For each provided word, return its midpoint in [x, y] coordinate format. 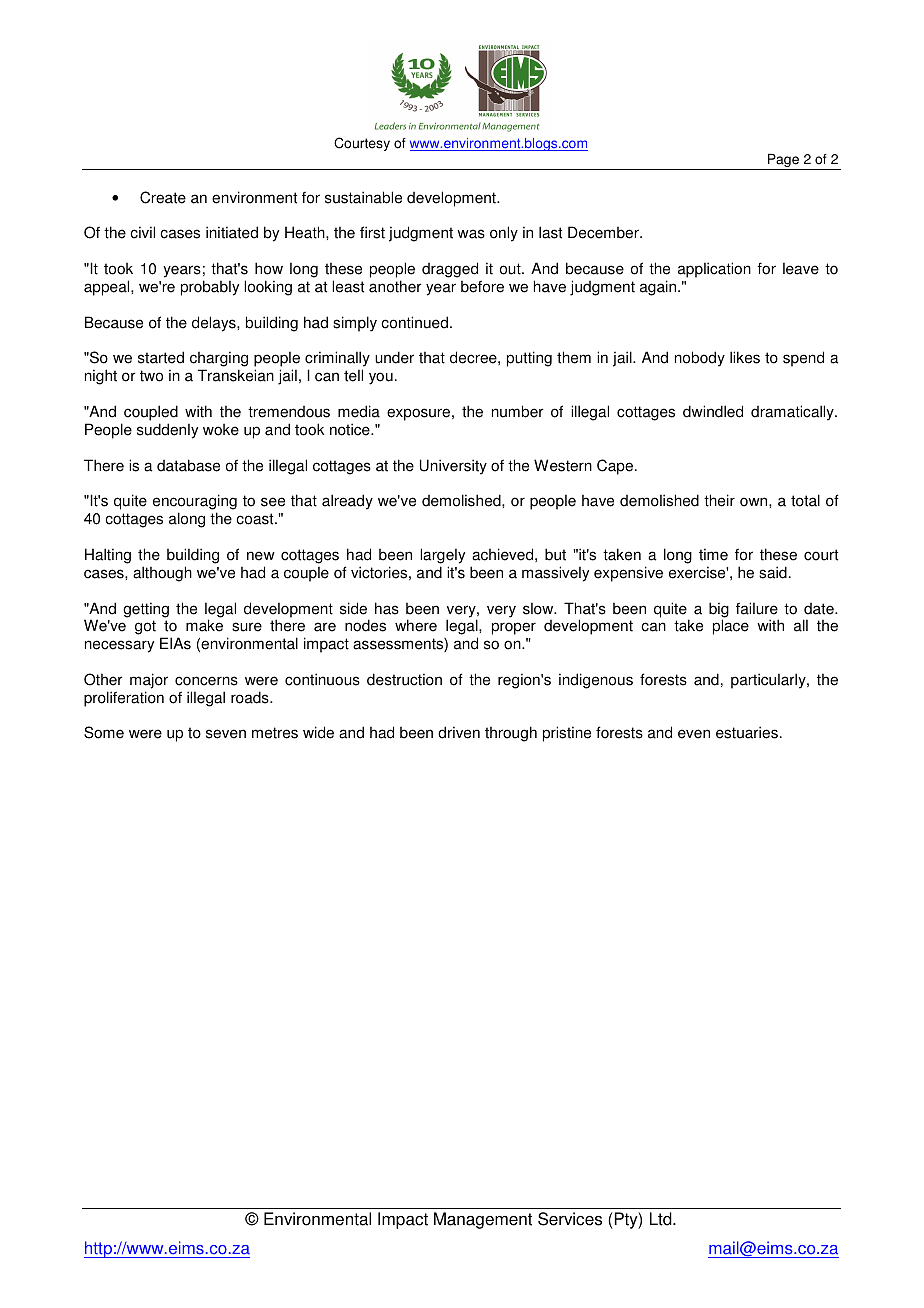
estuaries [747, 732]
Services [570, 1219]
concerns [206, 681]
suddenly [167, 431]
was [471, 234]
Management [483, 1220]
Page [783, 162]
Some [104, 732]
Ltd [662, 1219]
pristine [567, 734]
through [511, 734]
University [453, 467]
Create [163, 197]
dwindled [713, 411]
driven [459, 732]
